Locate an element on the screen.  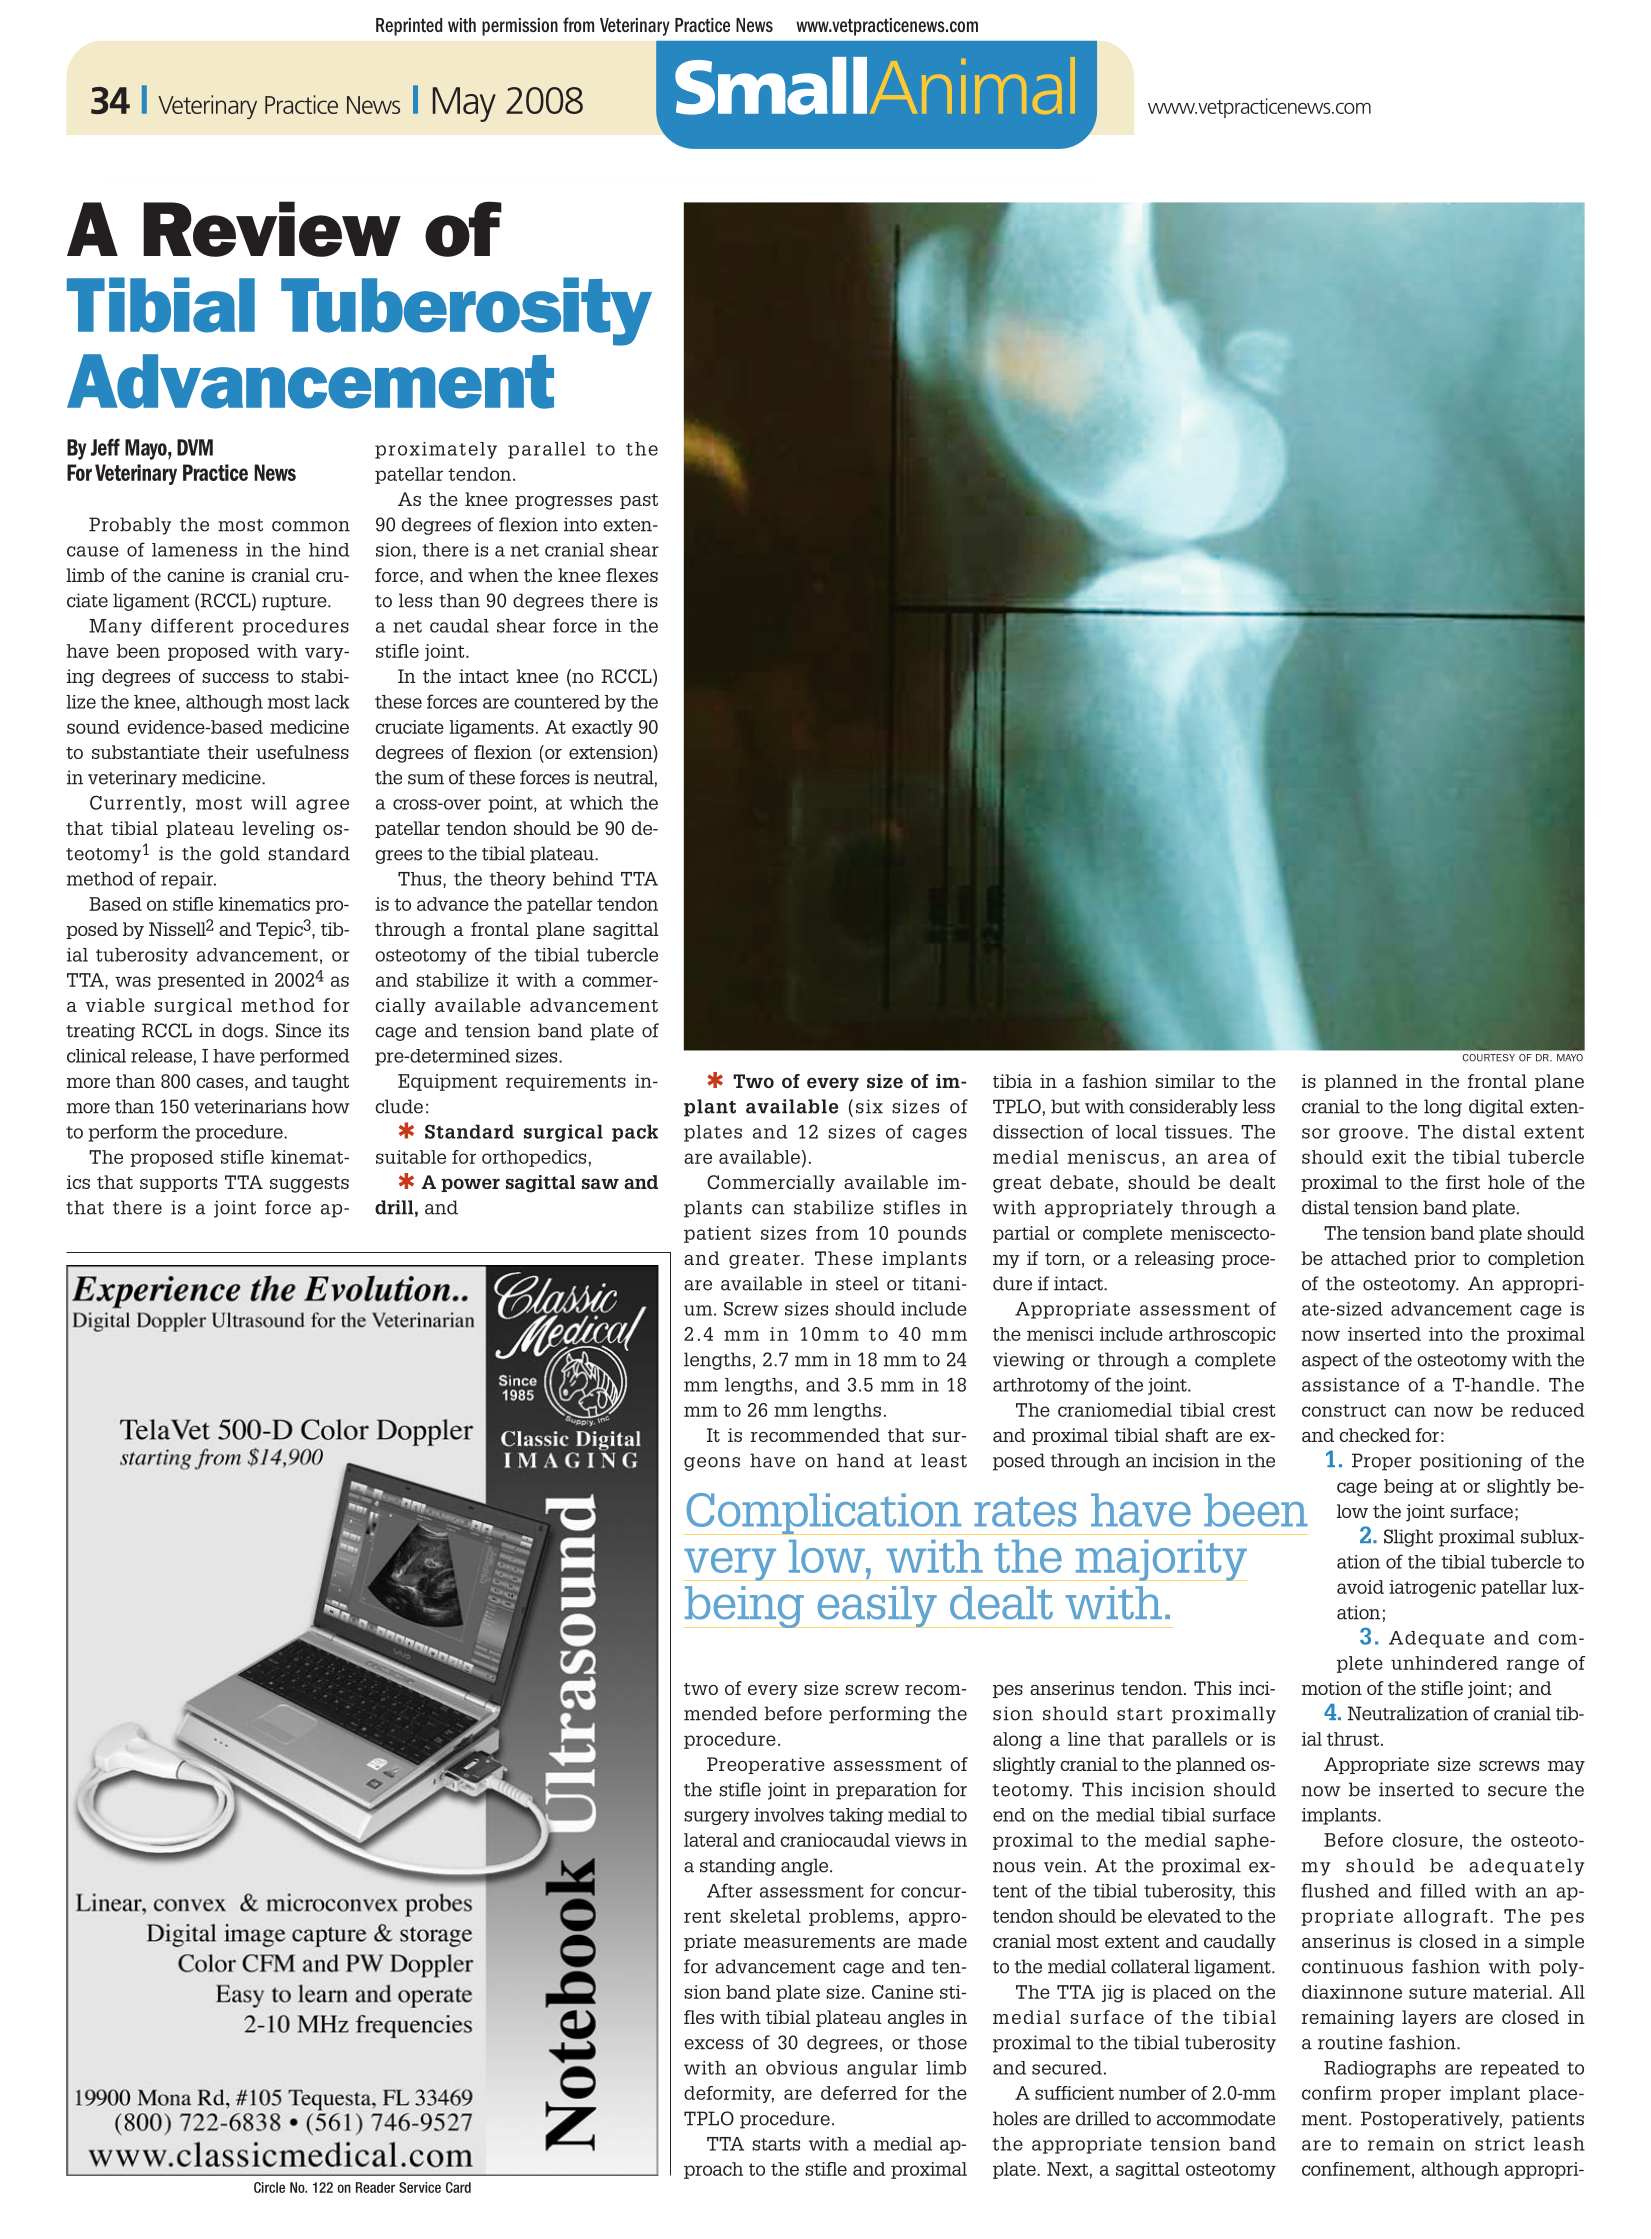
past is located at coordinates (639, 501).
